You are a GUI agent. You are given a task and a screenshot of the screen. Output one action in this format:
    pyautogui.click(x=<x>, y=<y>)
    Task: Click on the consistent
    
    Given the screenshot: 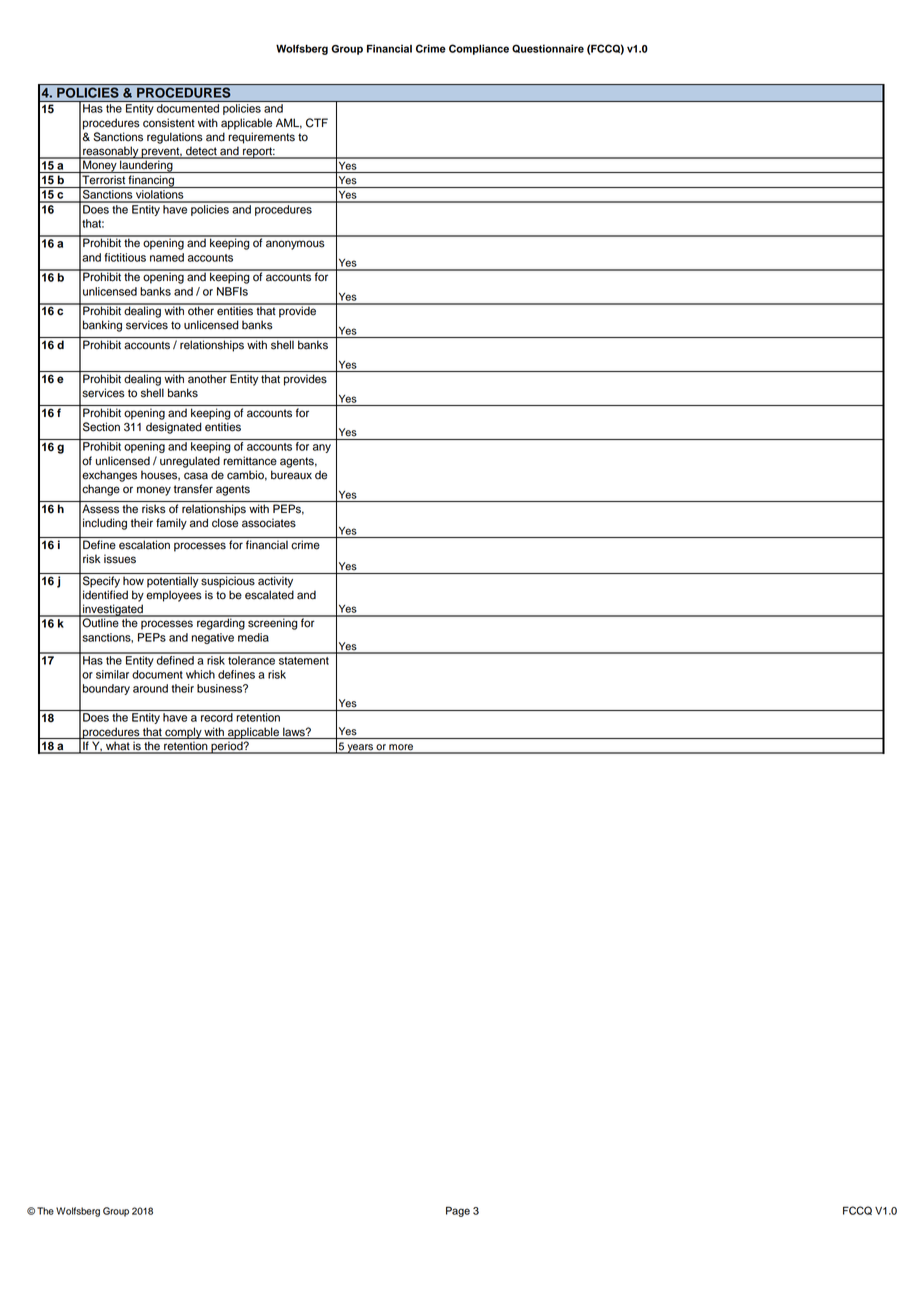 What is the action you would take?
    pyautogui.click(x=169, y=123)
